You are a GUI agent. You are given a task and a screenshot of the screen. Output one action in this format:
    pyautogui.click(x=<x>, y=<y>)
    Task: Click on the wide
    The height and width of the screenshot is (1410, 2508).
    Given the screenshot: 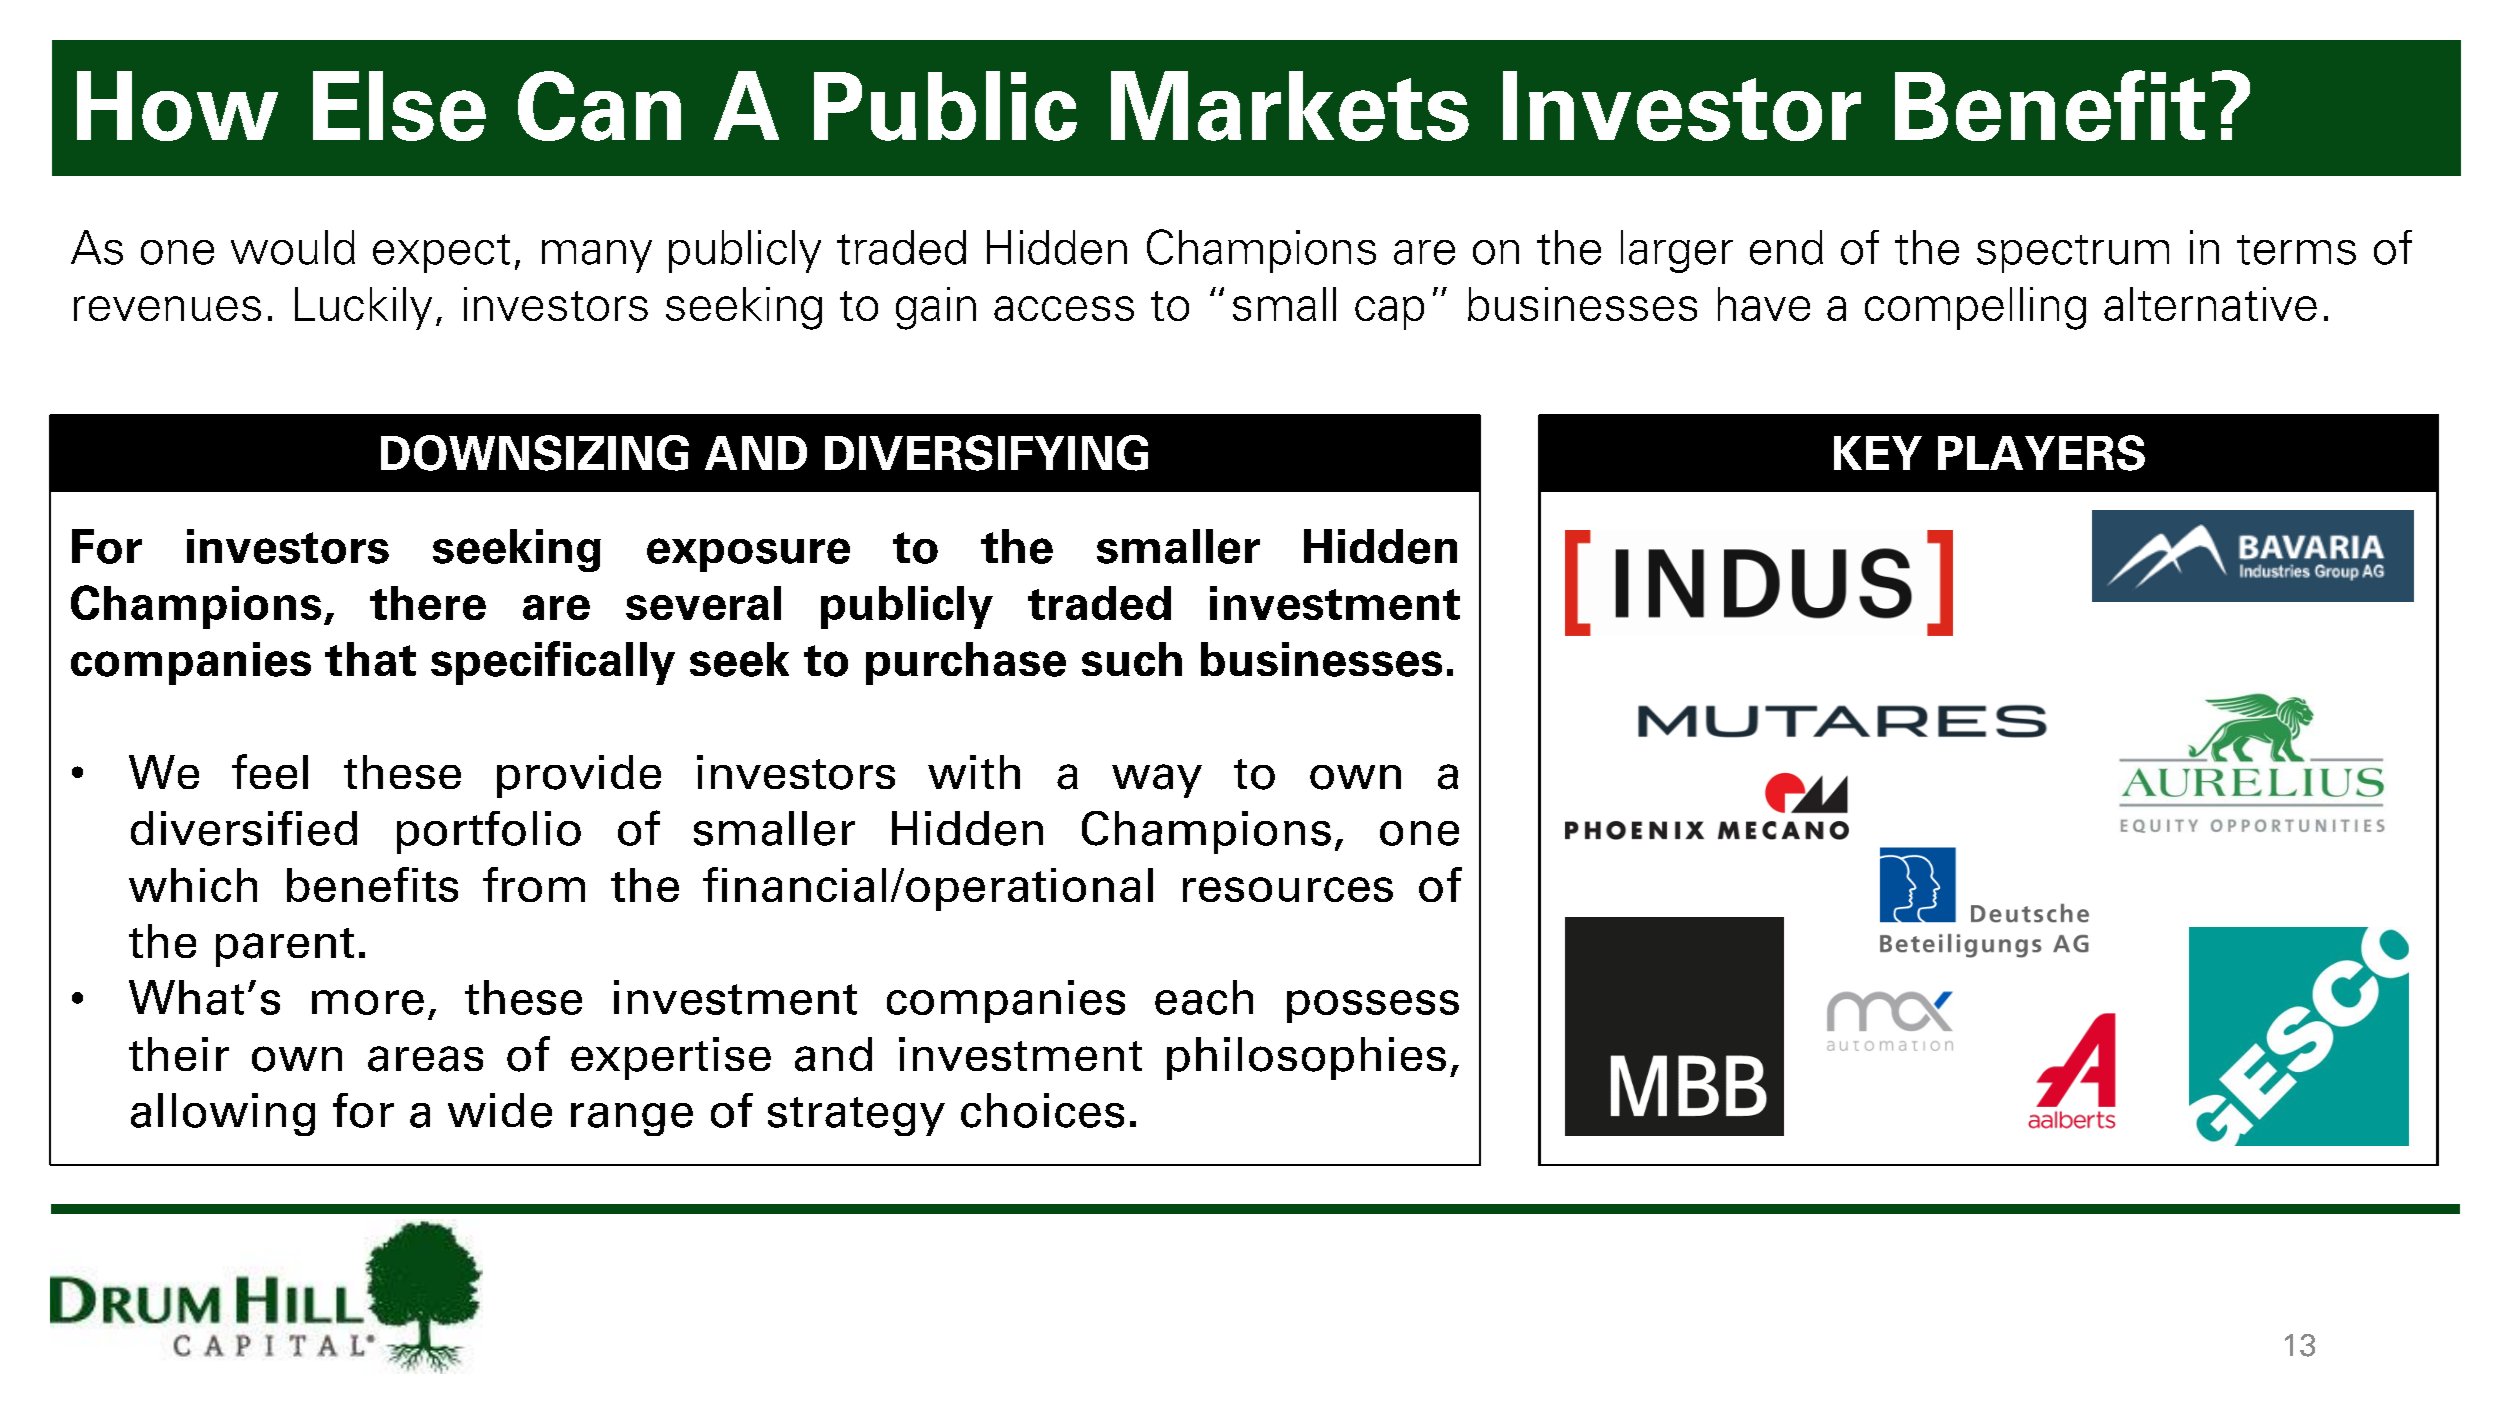 What is the action you would take?
    pyautogui.click(x=500, y=1110)
